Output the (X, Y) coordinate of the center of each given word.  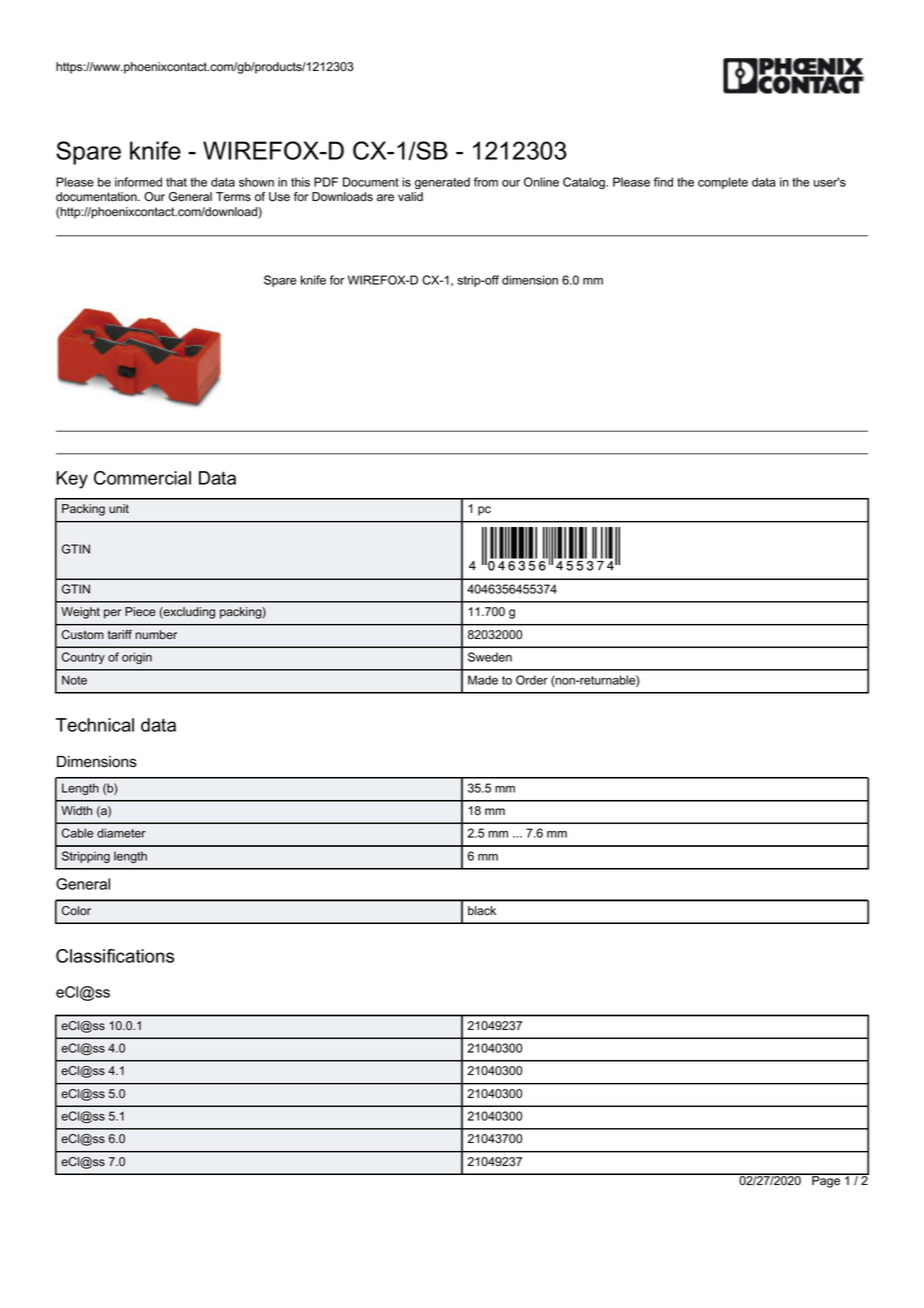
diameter (121, 833)
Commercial (142, 478)
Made (483, 680)
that (176, 182)
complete (723, 183)
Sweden (490, 657)
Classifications (115, 956)
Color (76, 911)
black (482, 911)
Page (826, 1181)
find (663, 182)
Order (532, 680)
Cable (77, 833)
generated (442, 183)
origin (137, 658)
